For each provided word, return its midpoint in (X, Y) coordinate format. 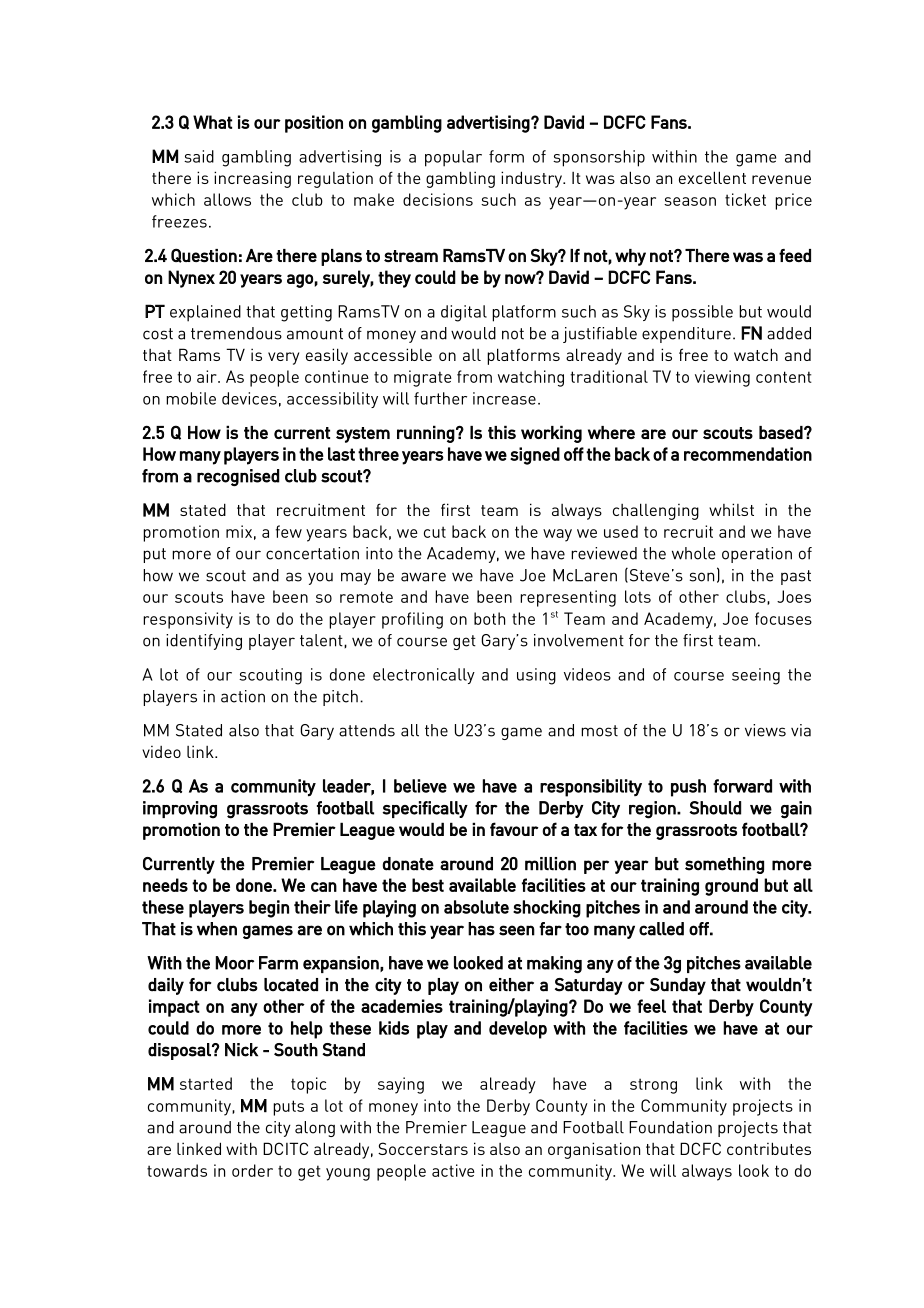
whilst (731, 509)
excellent (712, 177)
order (252, 1170)
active (453, 1170)
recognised (238, 477)
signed (535, 456)
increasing (252, 179)
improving (180, 810)
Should (715, 808)
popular (453, 158)
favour (514, 829)
